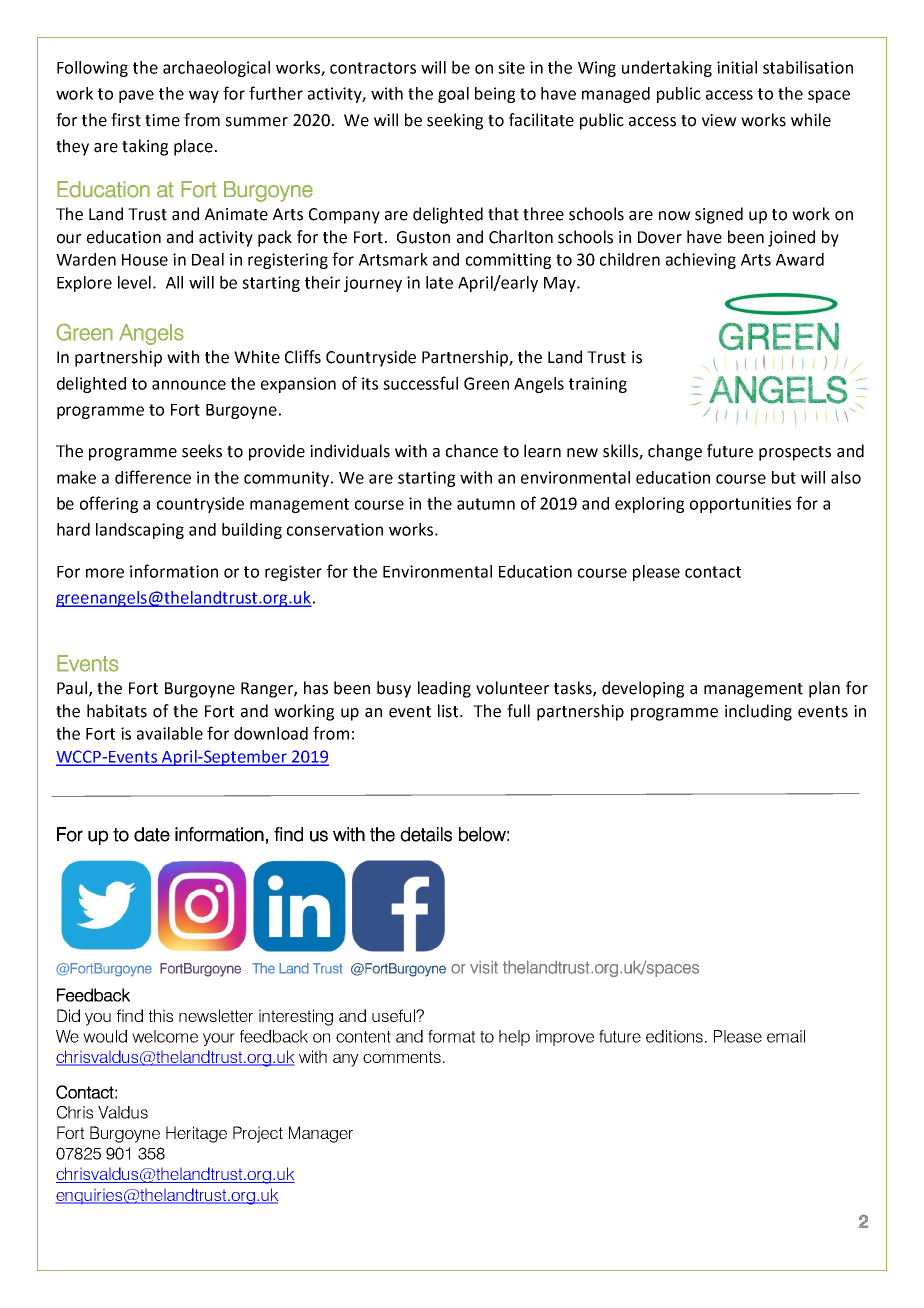 The height and width of the page is (1308, 924). What do you see at coordinates (472, 451) in the page?
I see `chance` at bounding box center [472, 451].
